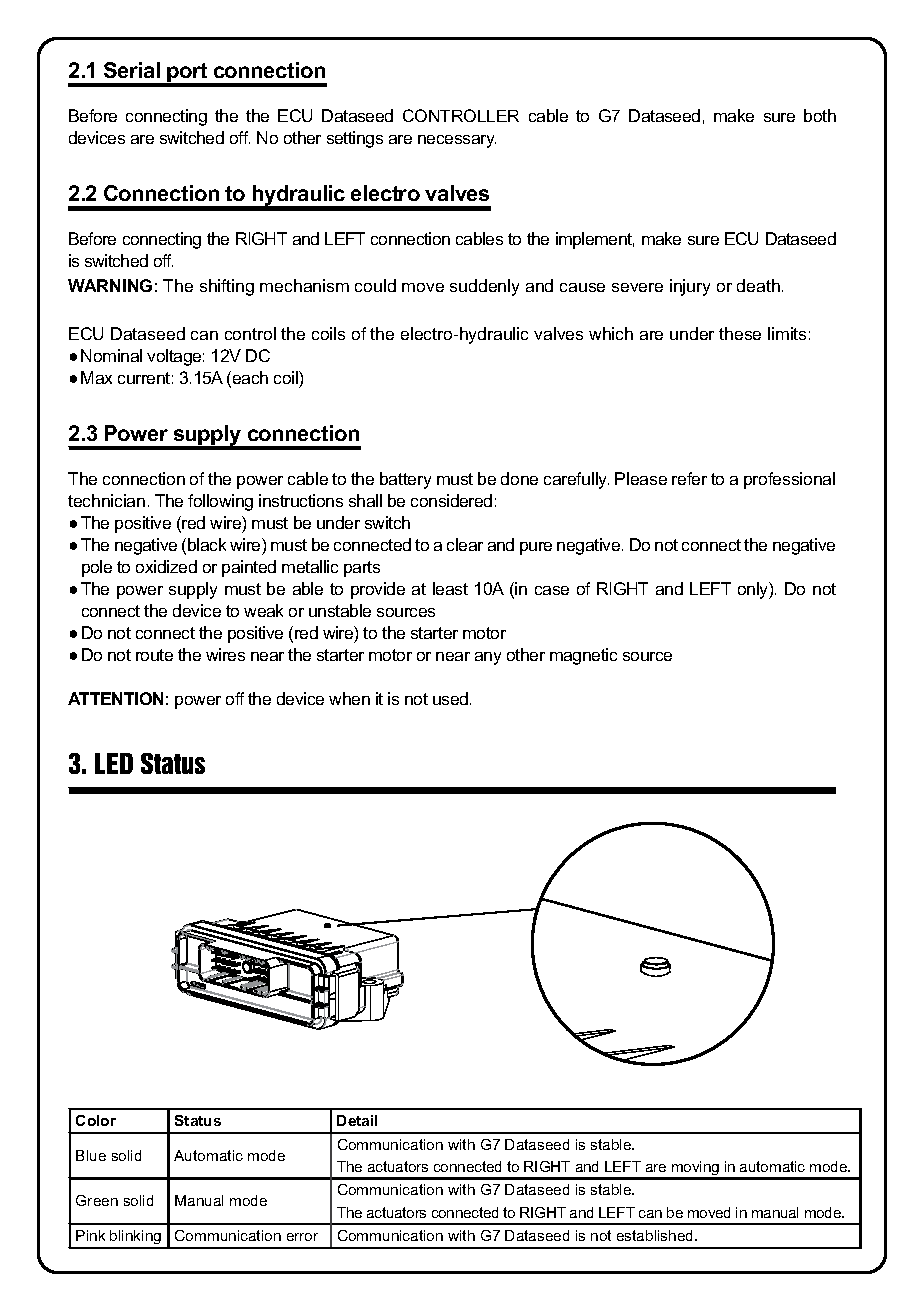 The image size is (924, 1311). What do you see at coordinates (357, 1120) in the screenshot?
I see `Detail` at bounding box center [357, 1120].
